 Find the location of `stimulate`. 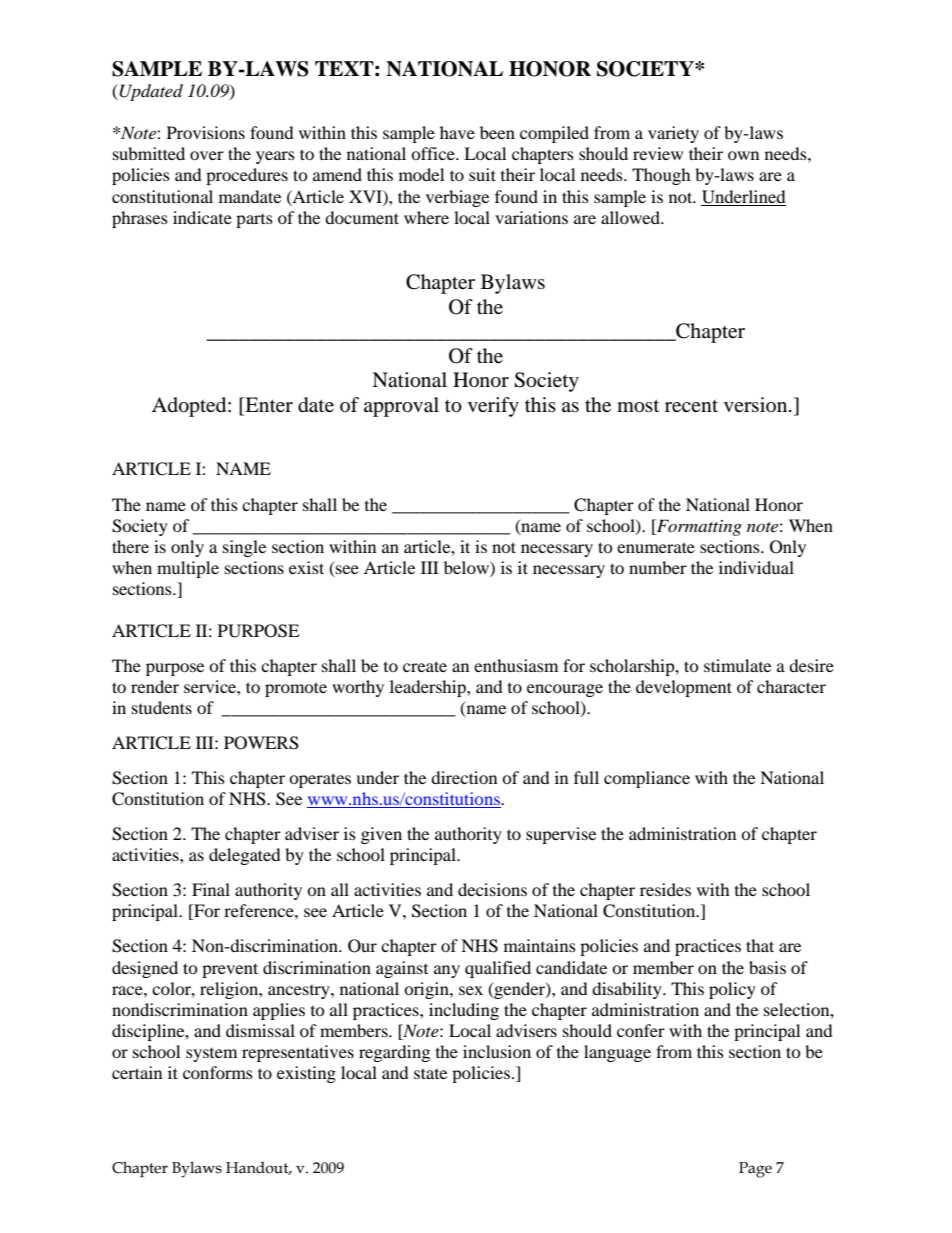

stimulate is located at coordinates (737, 665).
